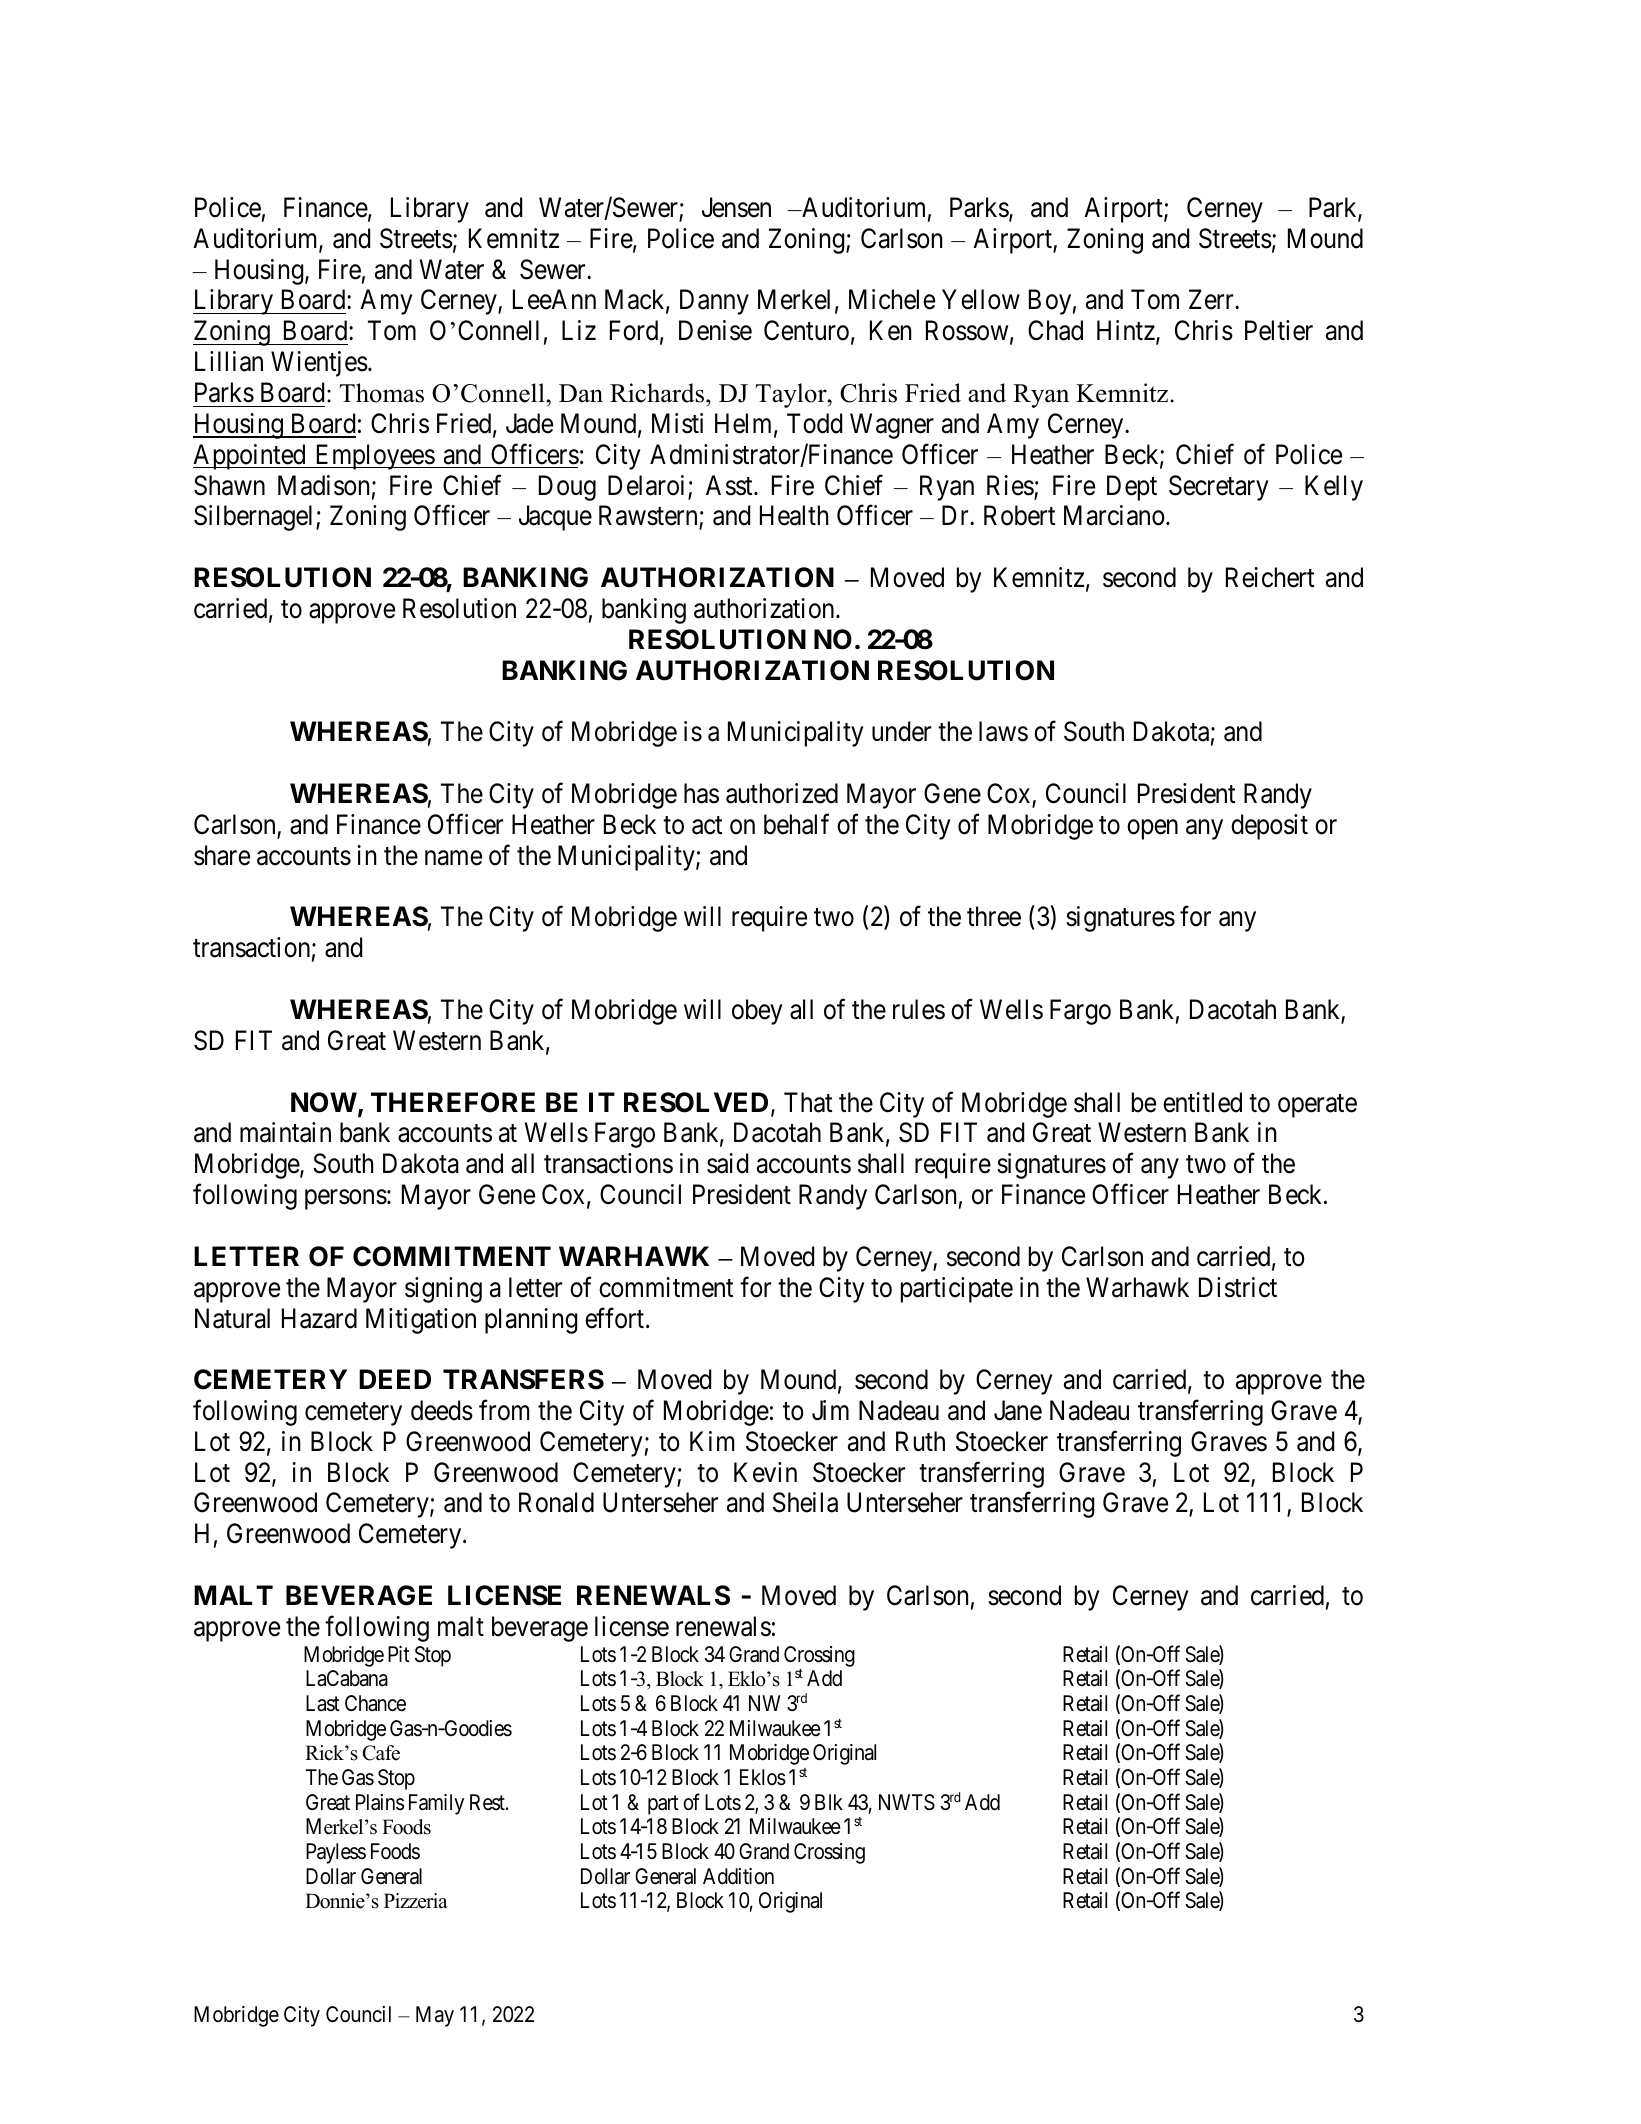 Image resolution: width=1641 pixels, height=2124 pixels. Describe the element at coordinates (380, 1802) in the document. I see `Plains` at that location.
